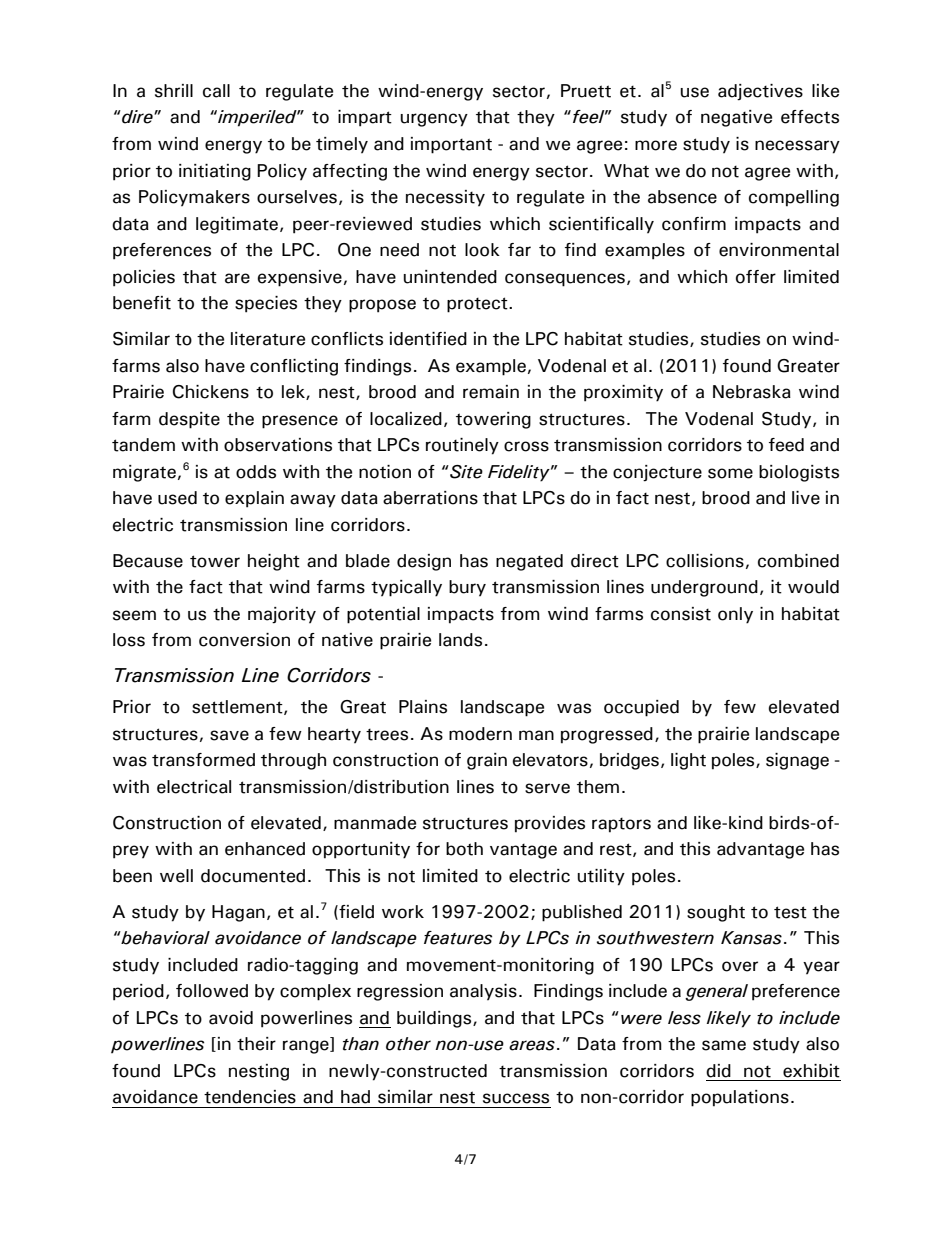  What do you see at coordinates (736, 118) in the document?
I see `negative` at bounding box center [736, 118].
